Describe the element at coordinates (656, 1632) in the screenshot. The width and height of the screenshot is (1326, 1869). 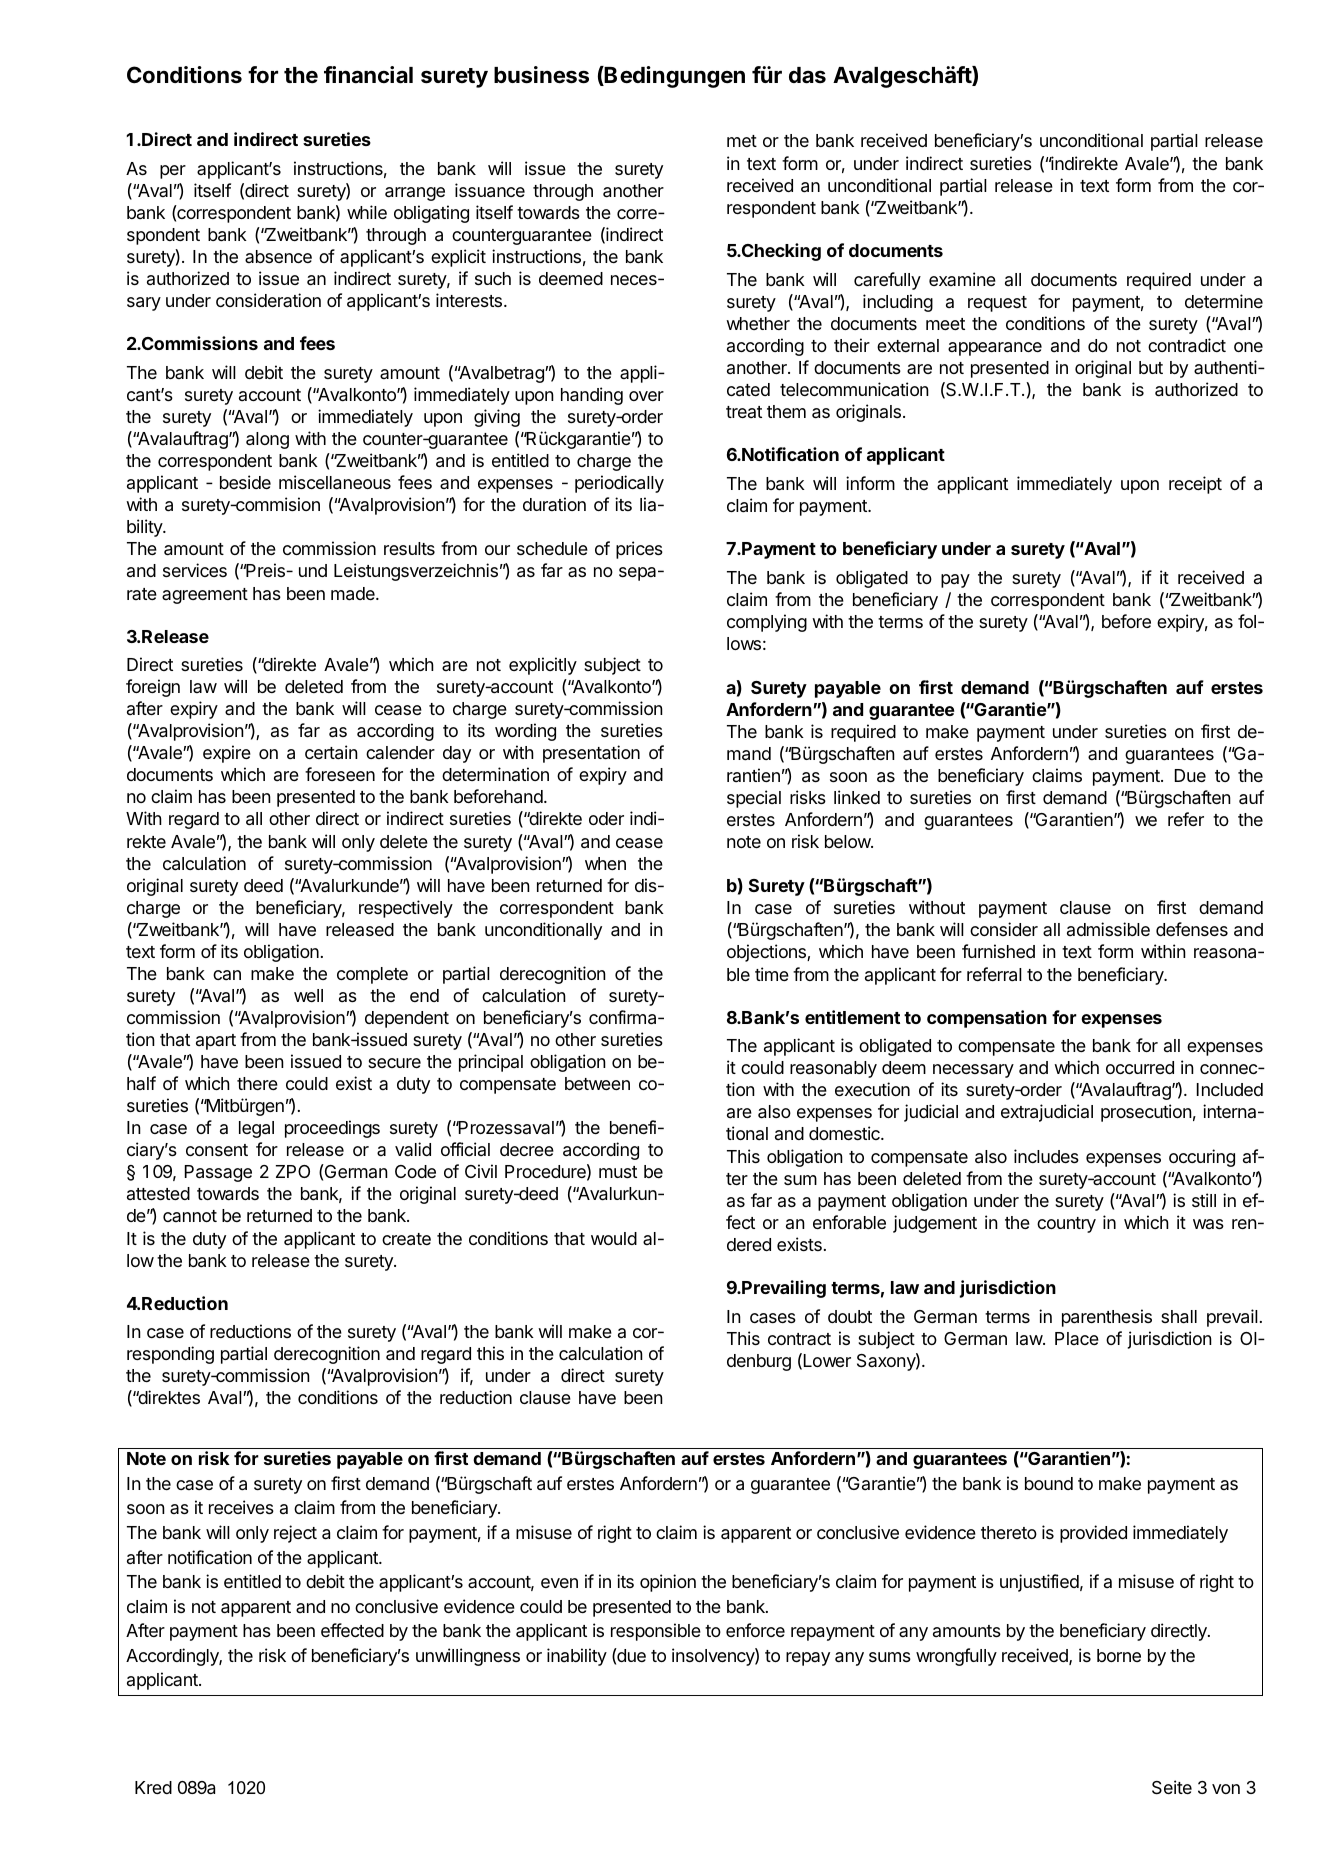
I see `responsible` at that location.
